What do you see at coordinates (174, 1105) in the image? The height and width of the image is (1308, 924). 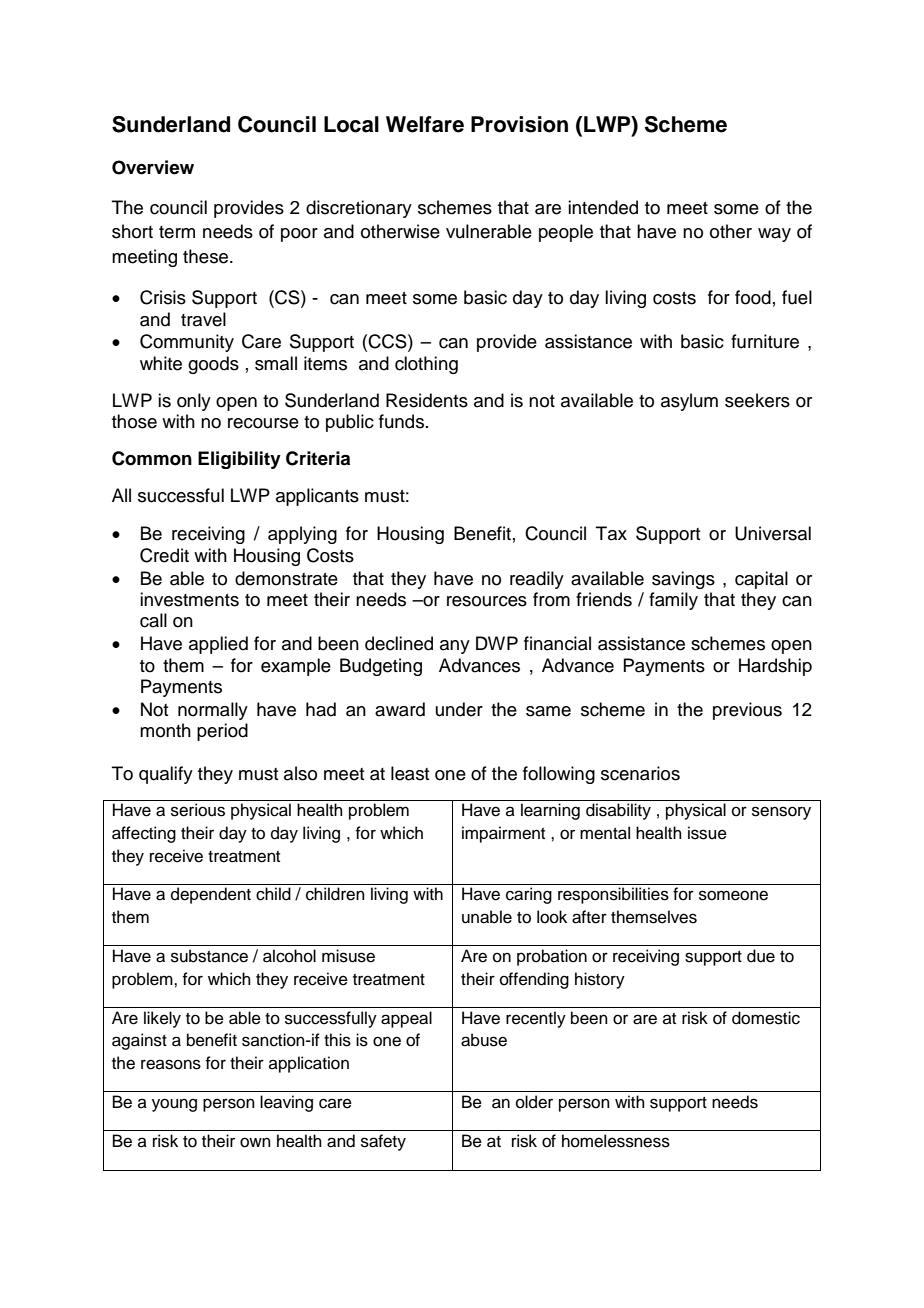 I see `young` at bounding box center [174, 1105].
